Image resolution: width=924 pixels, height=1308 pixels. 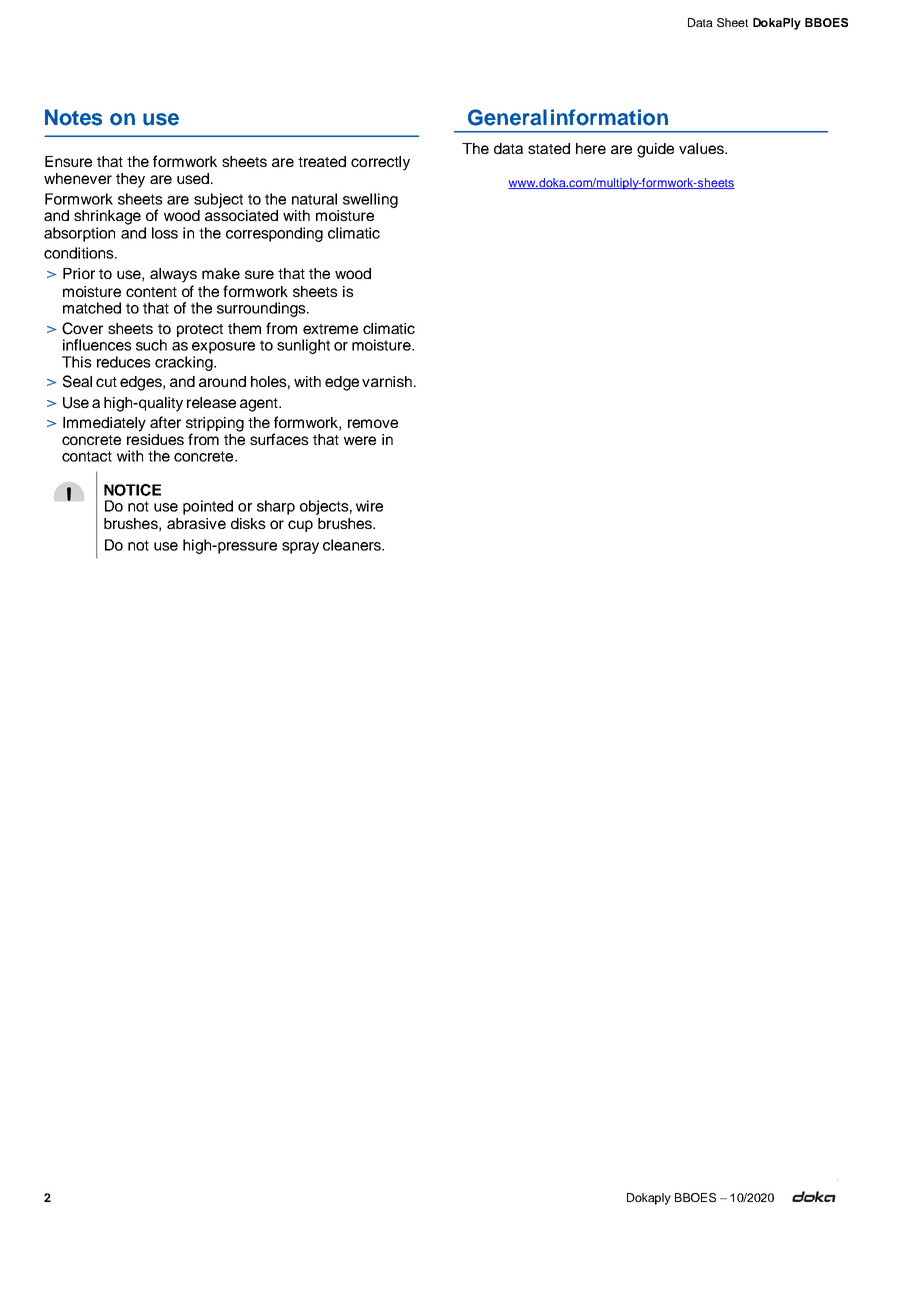 I want to click on guide, so click(x=655, y=150).
